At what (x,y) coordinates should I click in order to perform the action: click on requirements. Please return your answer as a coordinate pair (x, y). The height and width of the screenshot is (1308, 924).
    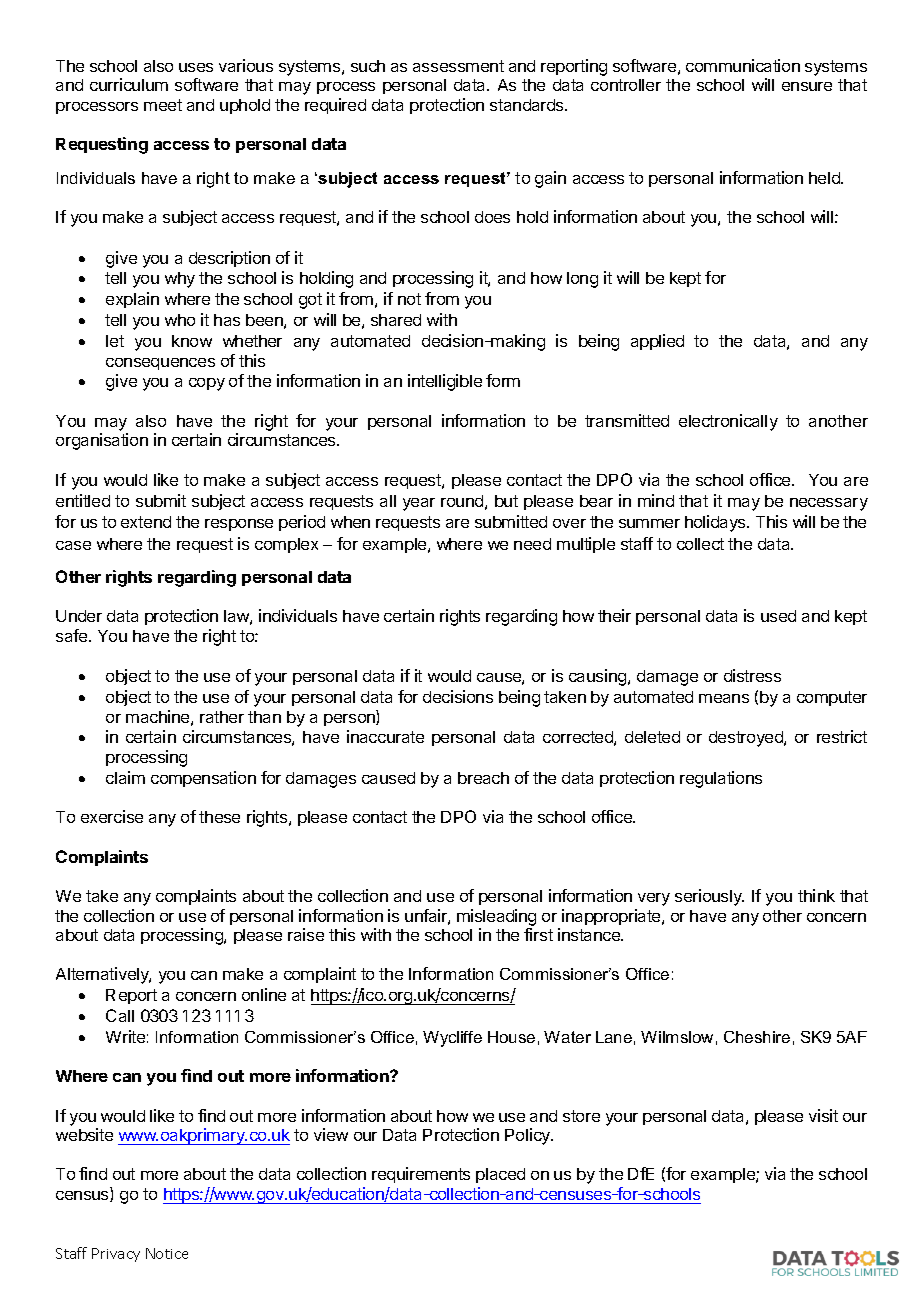
    Looking at the image, I should click on (421, 1175).
